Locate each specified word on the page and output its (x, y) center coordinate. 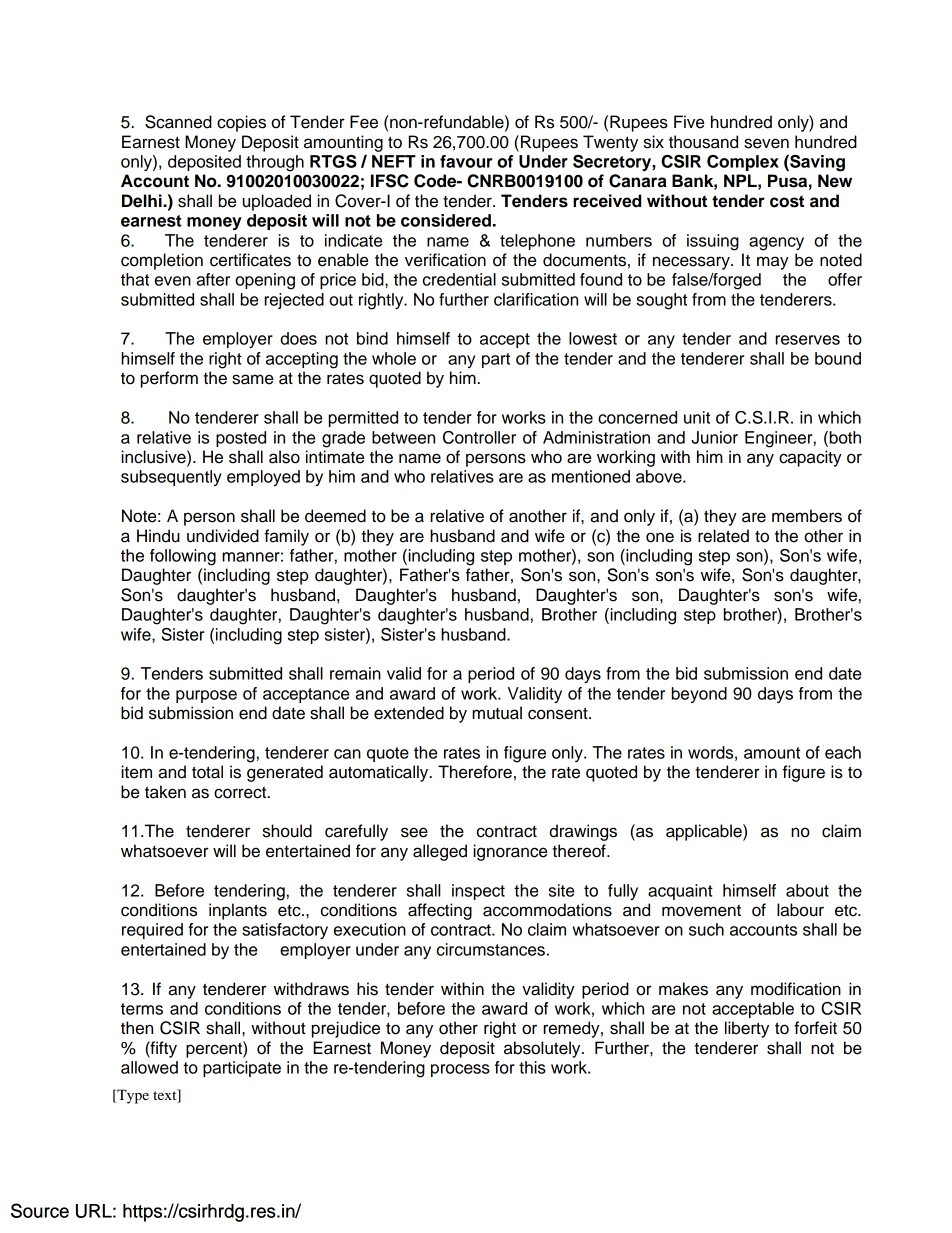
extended (409, 713)
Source (40, 1210)
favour (466, 161)
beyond (699, 695)
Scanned (178, 122)
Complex (743, 163)
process (460, 1070)
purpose (206, 696)
